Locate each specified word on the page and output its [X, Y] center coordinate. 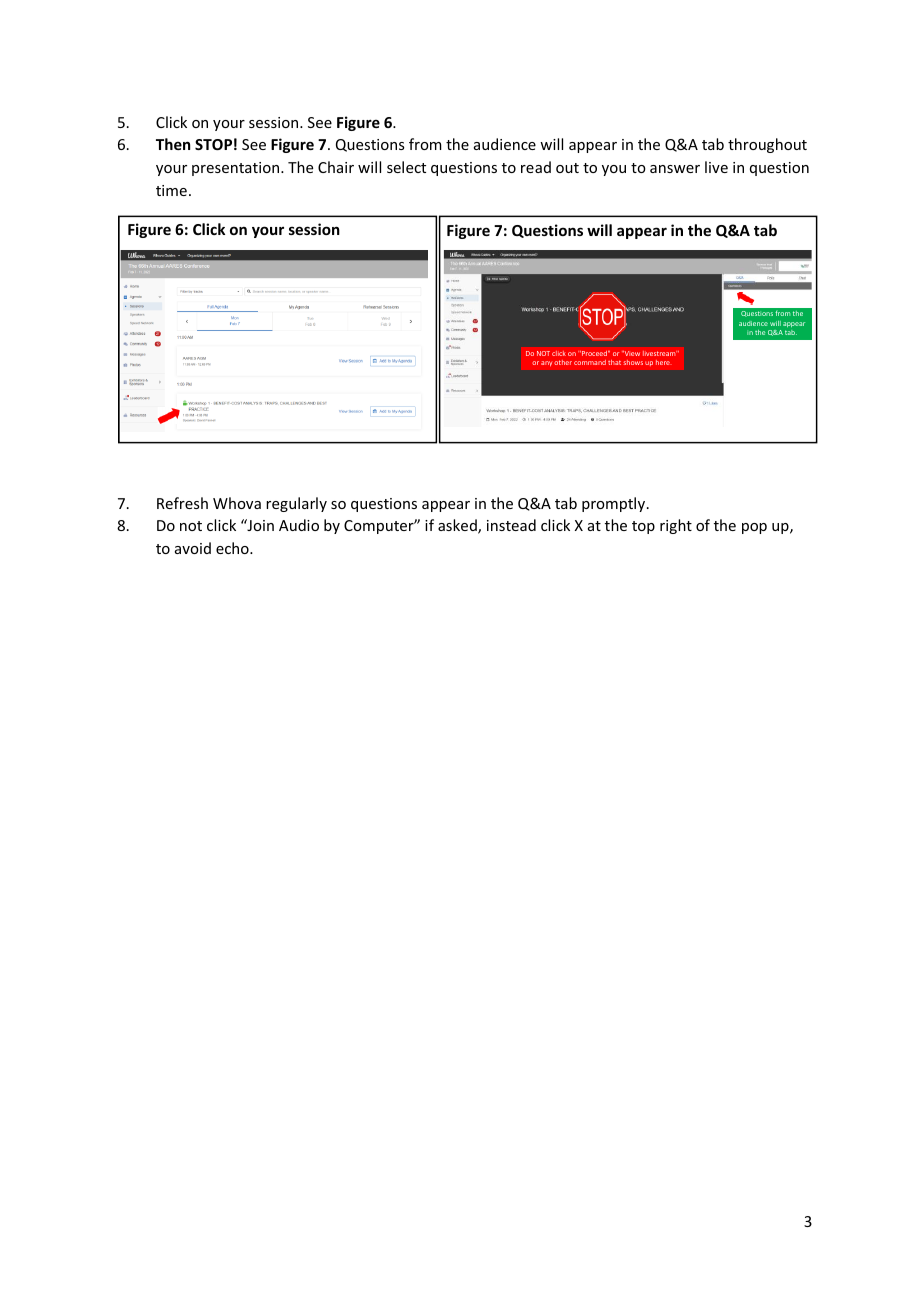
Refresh [182, 503]
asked [458, 526]
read [536, 167]
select [406, 167]
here [664, 362]
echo [233, 548]
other [563, 362]
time [171, 190]
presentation [237, 169]
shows [633, 362]
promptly [613, 504]
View [631, 353]
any [547, 364]
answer [675, 169]
